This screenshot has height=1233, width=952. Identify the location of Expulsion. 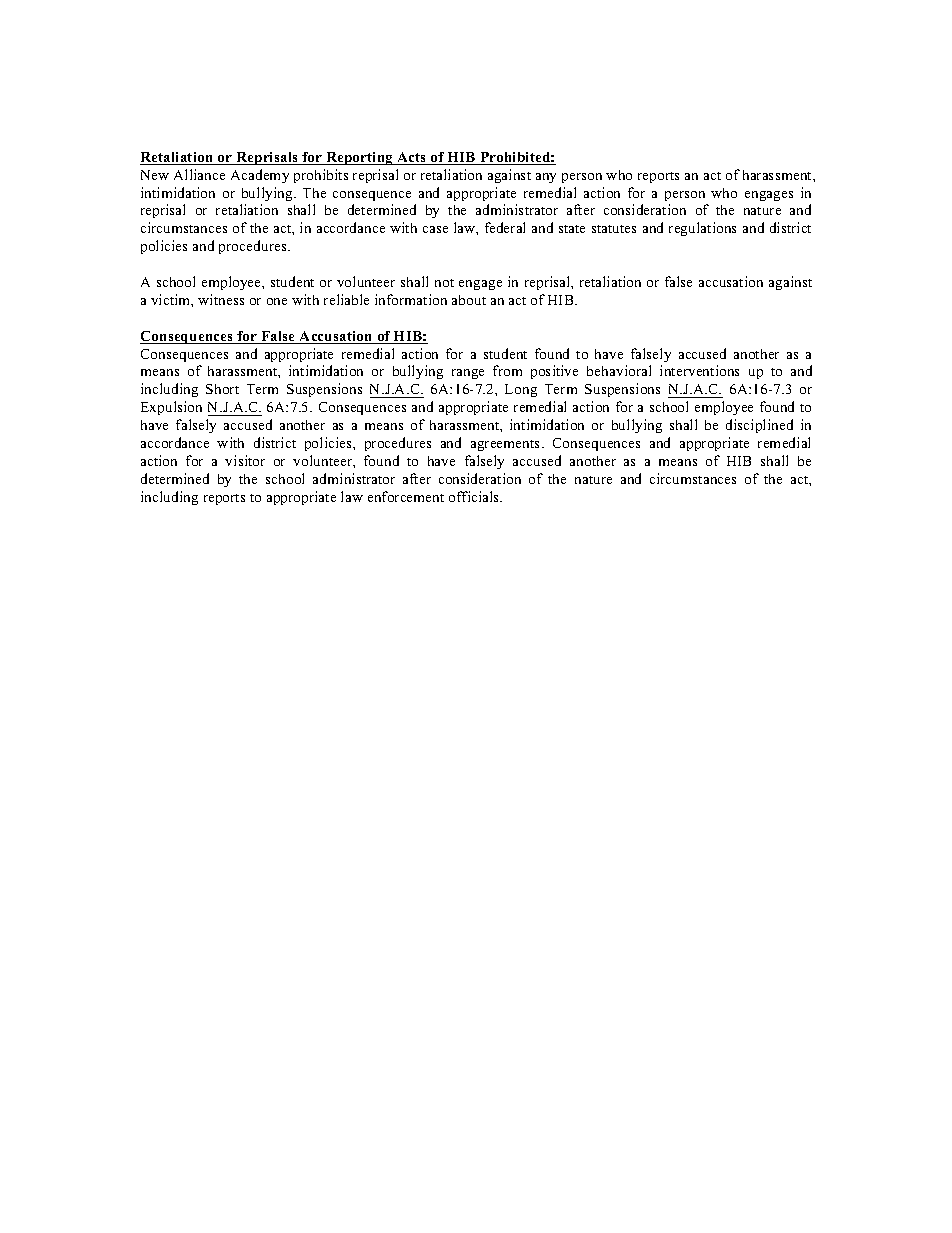
(171, 408).
